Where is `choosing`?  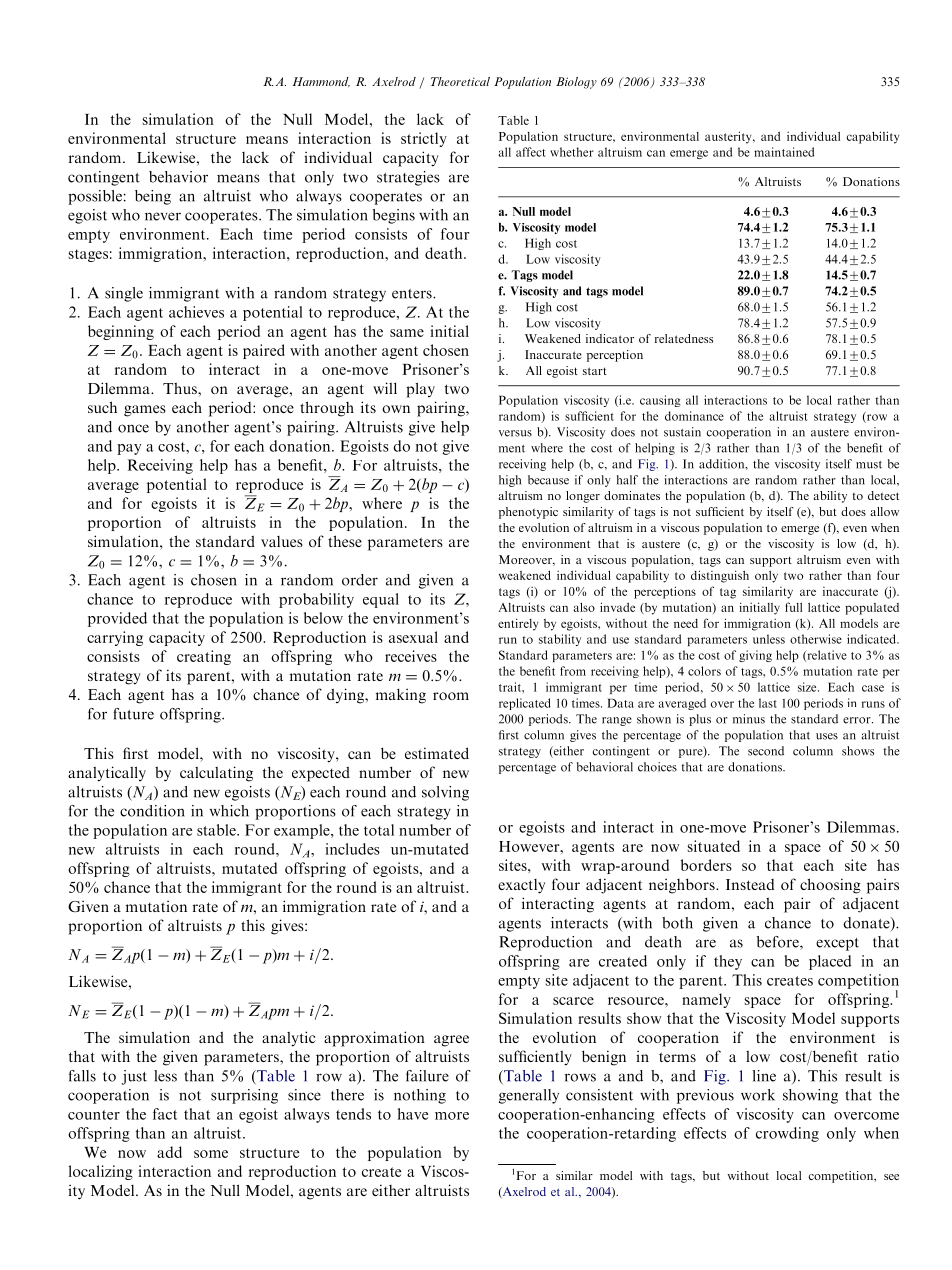 choosing is located at coordinates (830, 886).
